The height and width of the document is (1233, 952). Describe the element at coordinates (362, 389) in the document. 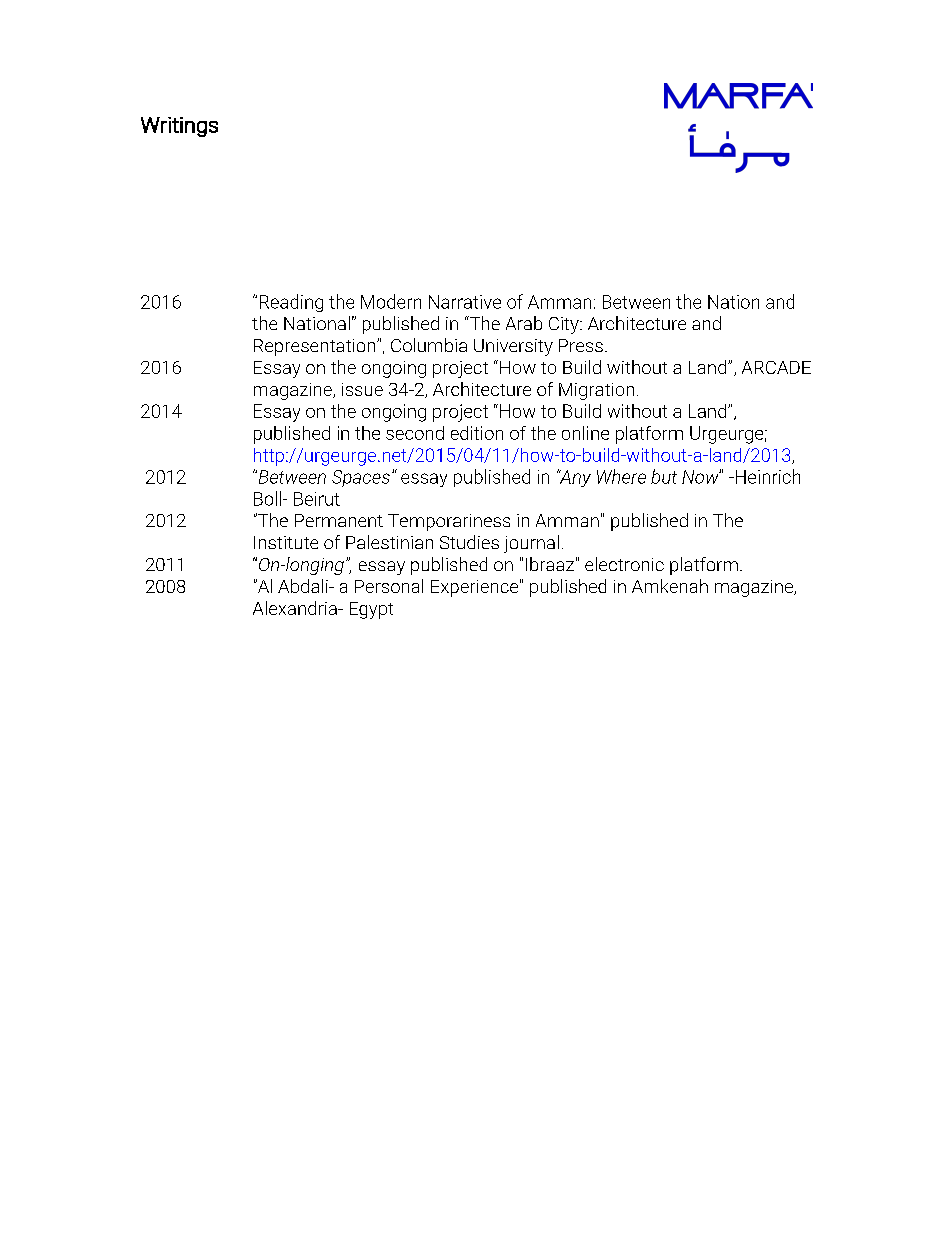

I see `issue` at that location.
